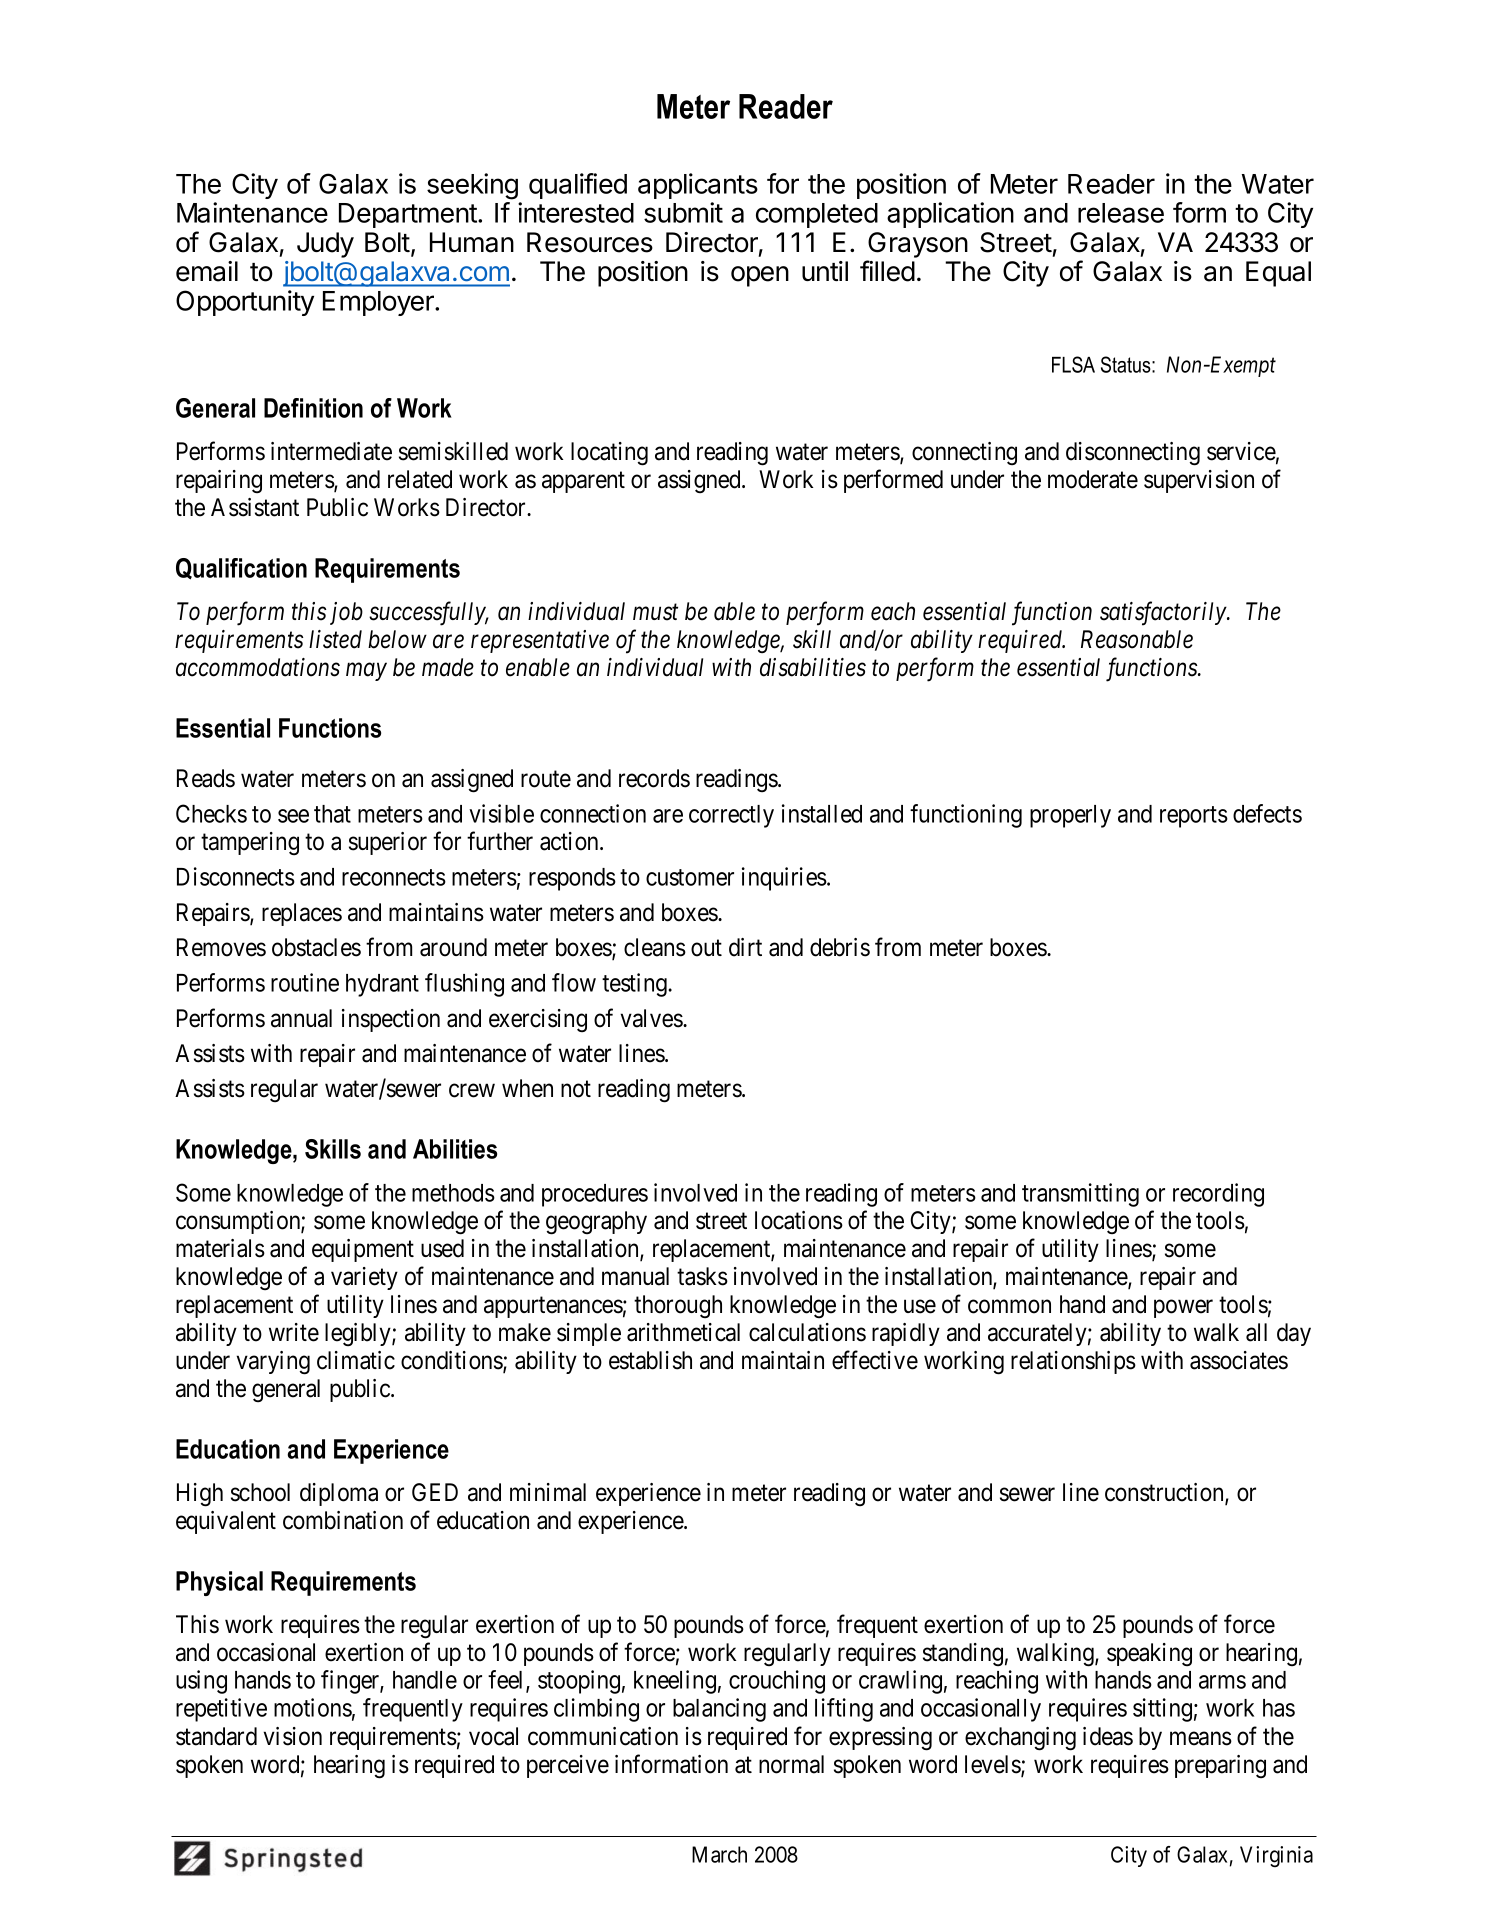 The width and height of the screenshot is (1488, 1926). What do you see at coordinates (332, 814) in the screenshot?
I see `that` at bounding box center [332, 814].
